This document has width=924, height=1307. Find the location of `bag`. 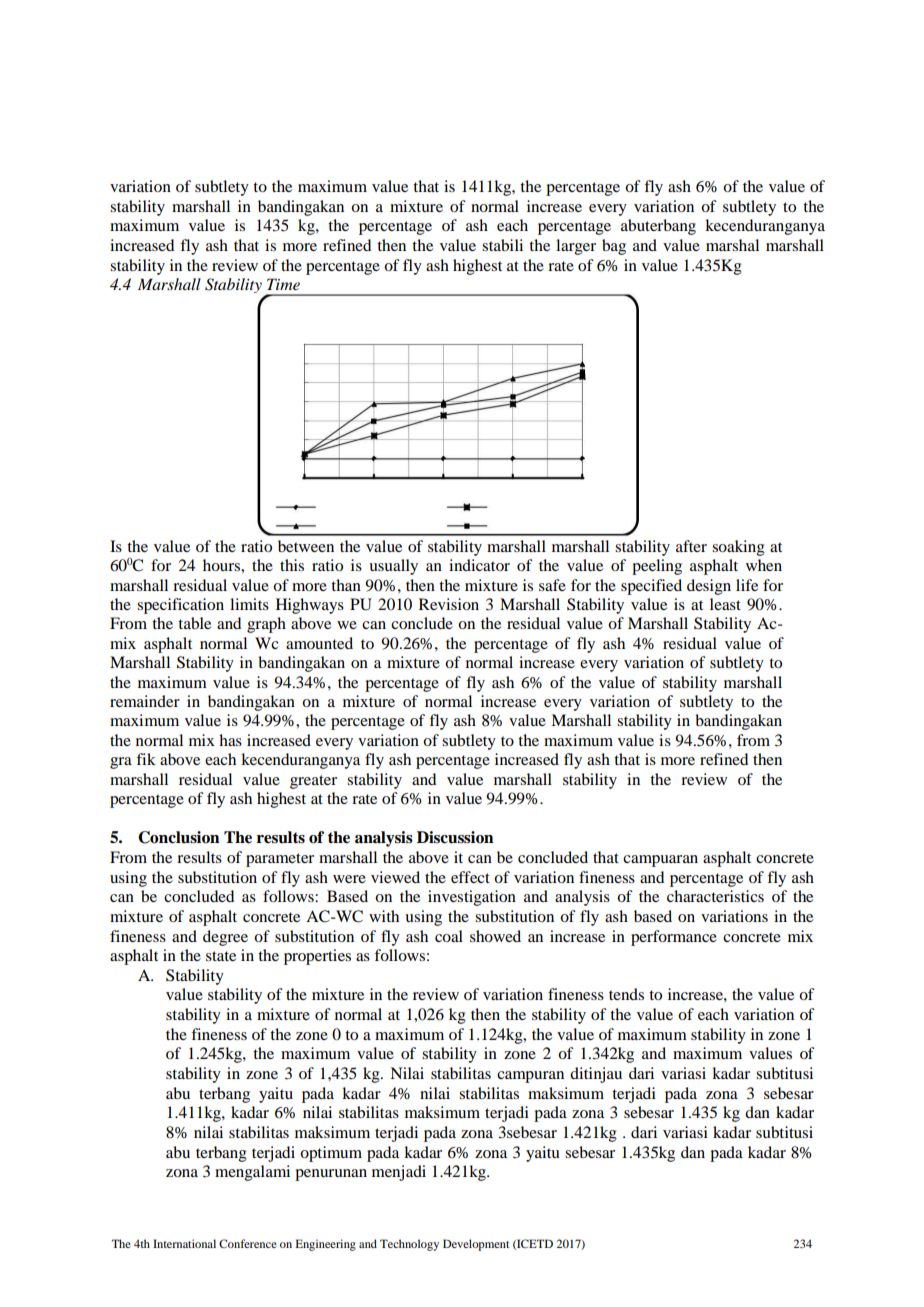

bag is located at coordinates (614, 247).
